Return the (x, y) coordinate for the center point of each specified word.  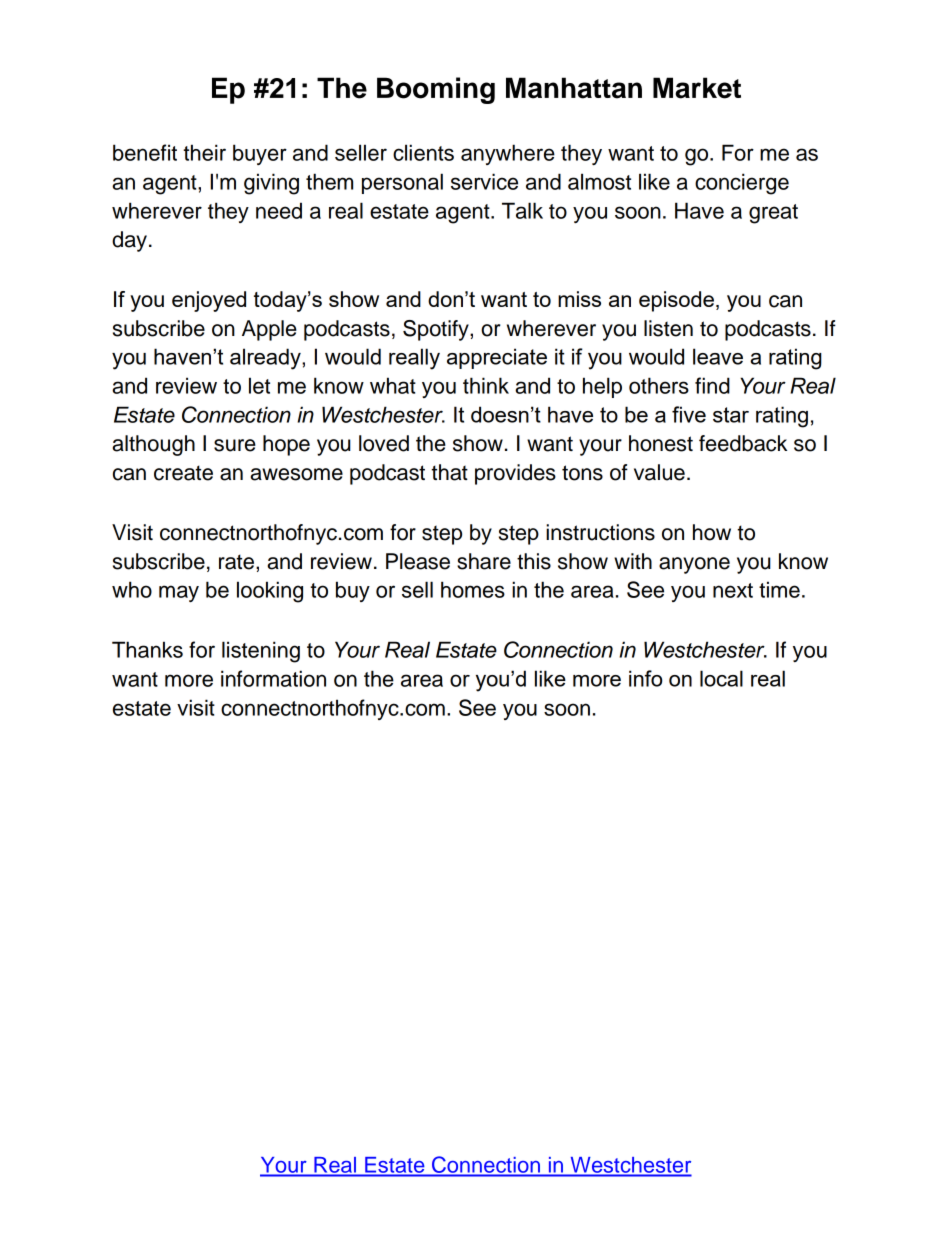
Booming (436, 90)
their (204, 152)
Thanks (147, 649)
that (449, 472)
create (183, 473)
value (659, 472)
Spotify (437, 330)
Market (697, 88)
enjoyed (209, 301)
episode (676, 301)
